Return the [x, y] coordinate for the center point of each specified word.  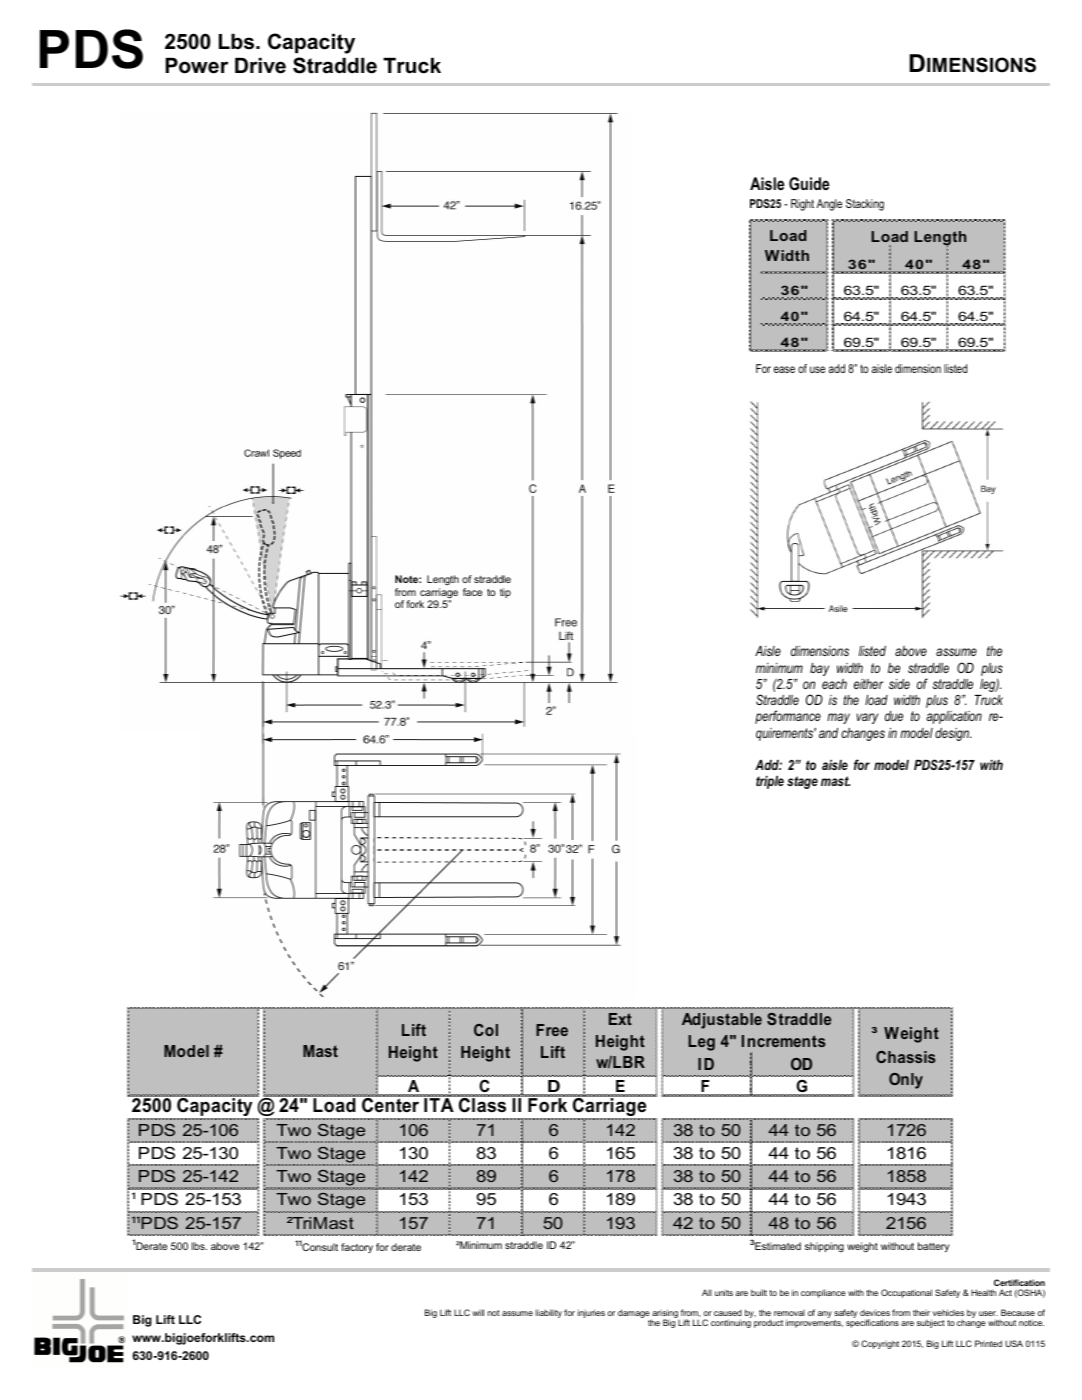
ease [784, 369]
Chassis [906, 1057]
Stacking [865, 205]
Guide [809, 183]
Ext [620, 1019]
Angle [829, 205]
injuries [591, 1313]
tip [505, 593]
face [472, 592]
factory [357, 1248]
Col [486, 1030]
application [954, 717]
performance [788, 717]
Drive [260, 66]
